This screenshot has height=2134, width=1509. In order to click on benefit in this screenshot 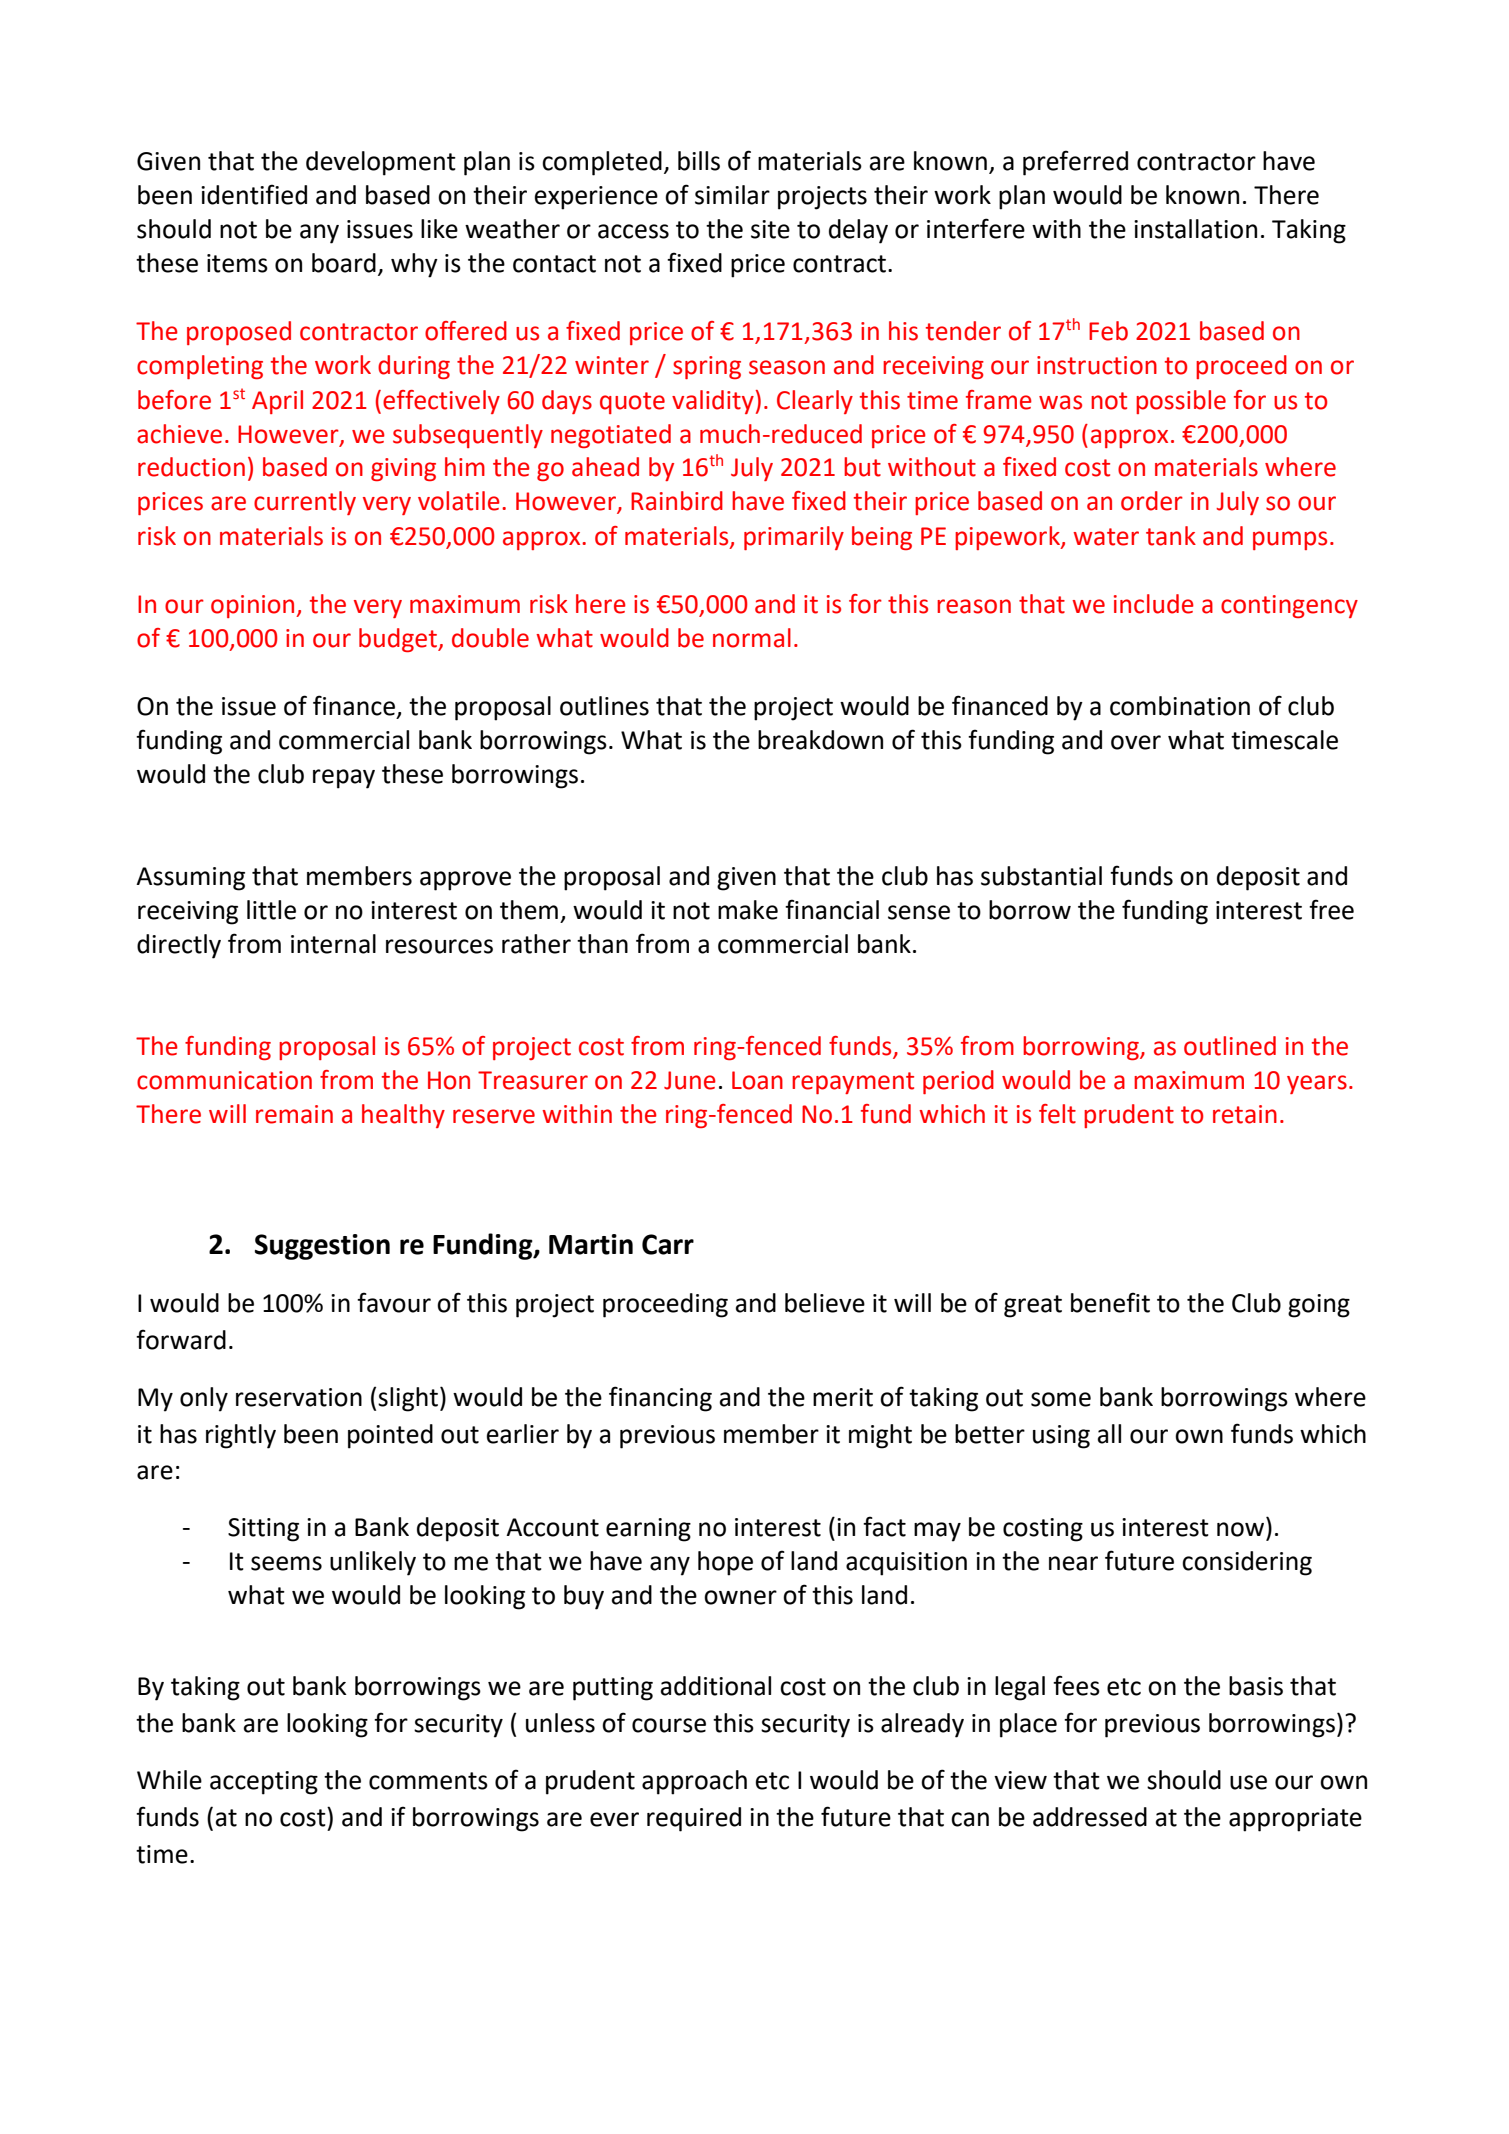, I will do `click(1110, 1302)`.
